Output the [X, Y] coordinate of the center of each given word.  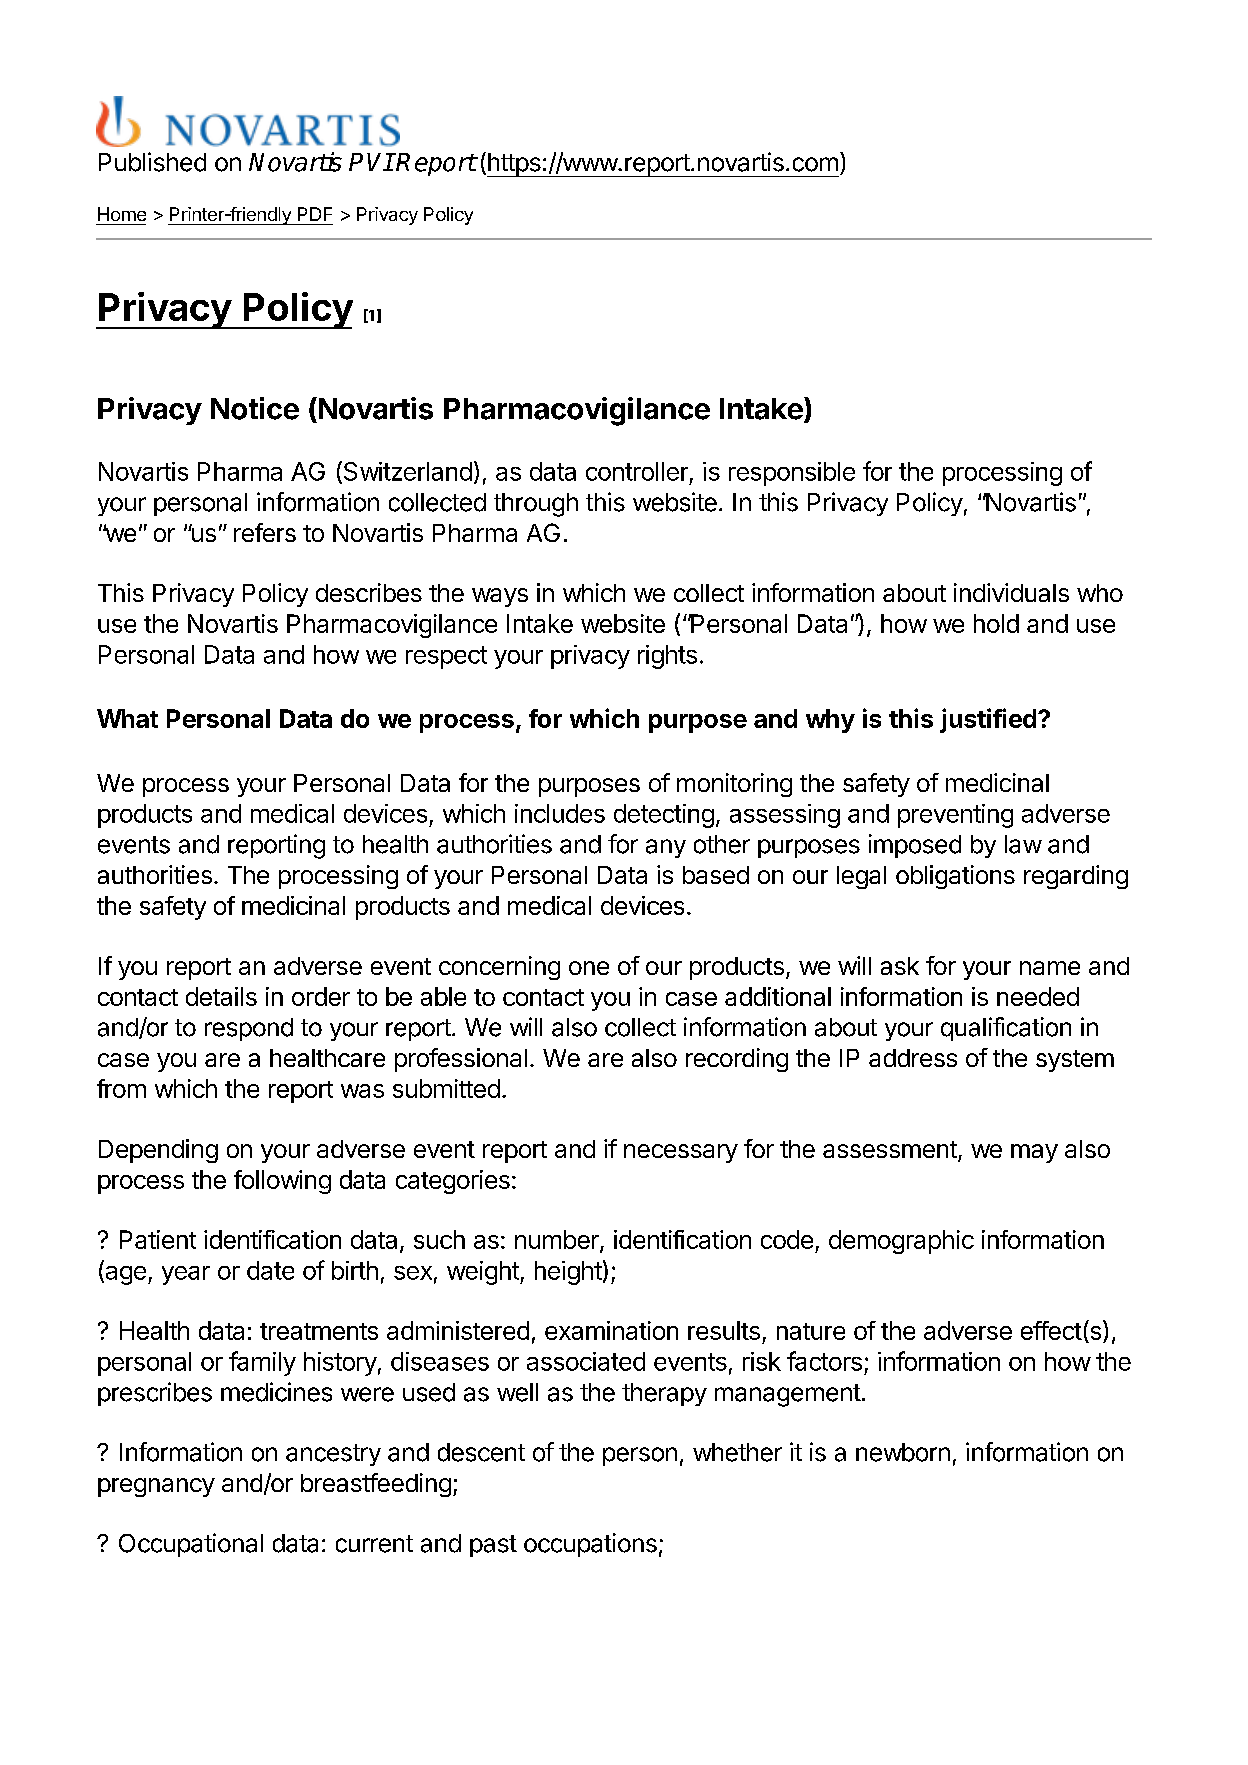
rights [667, 657]
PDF [315, 214]
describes [369, 592]
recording [737, 1060]
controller [637, 471]
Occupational [191, 1545]
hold [996, 623]
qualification [1006, 1029]
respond [249, 1029]
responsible [792, 474]
